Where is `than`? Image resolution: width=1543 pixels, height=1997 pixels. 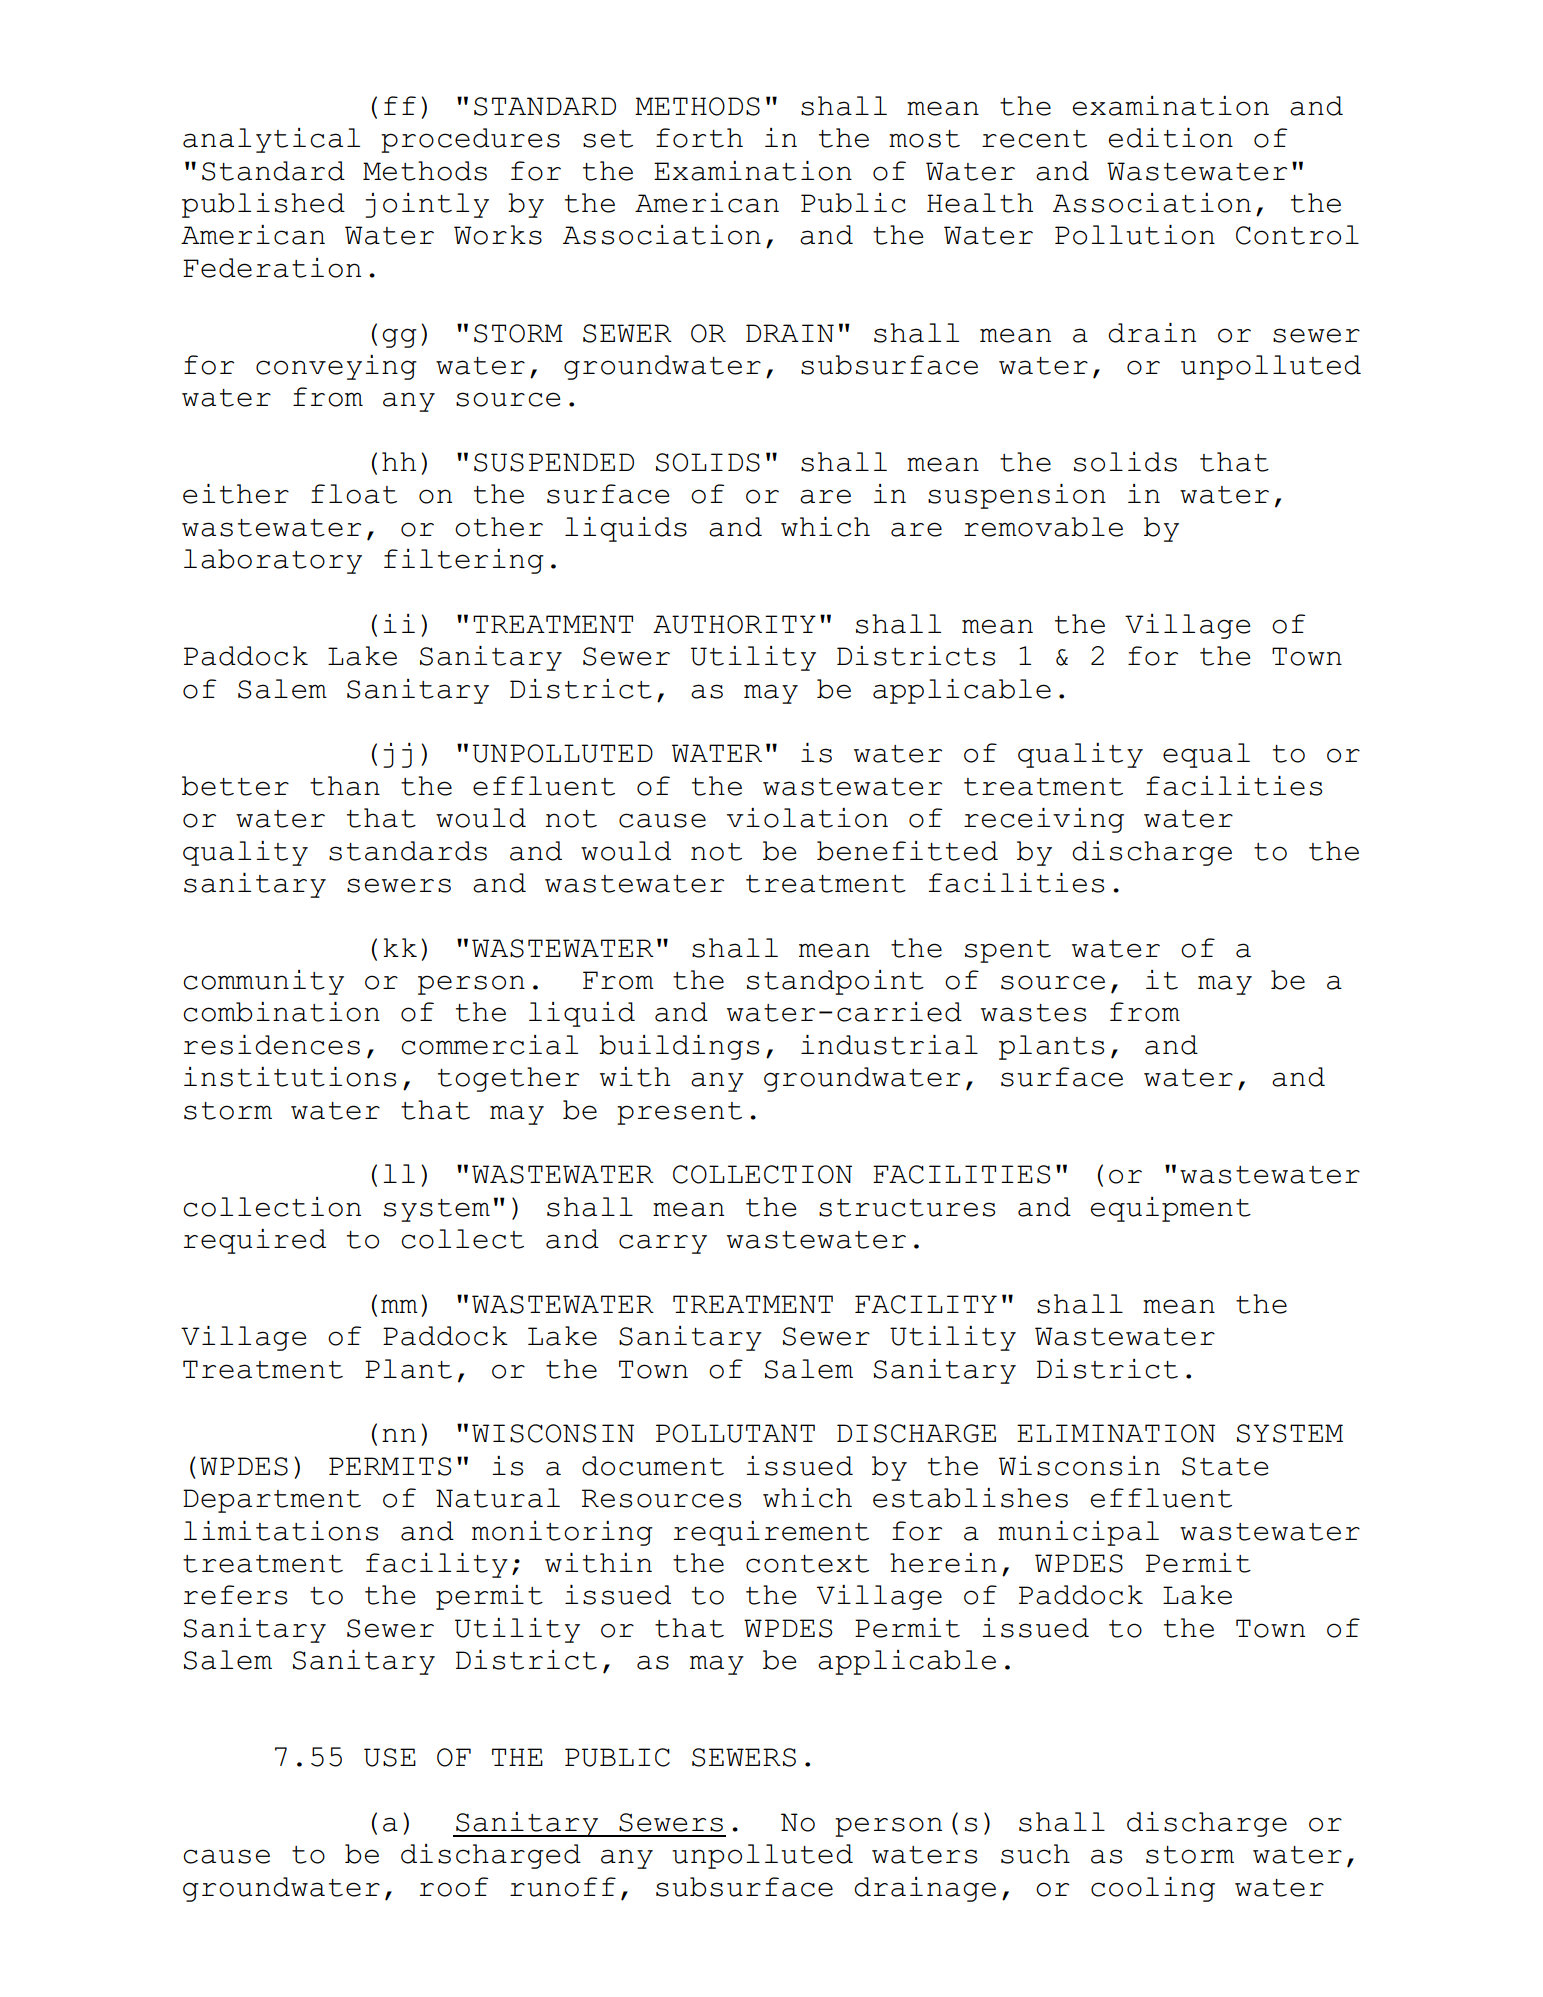 than is located at coordinates (345, 786).
